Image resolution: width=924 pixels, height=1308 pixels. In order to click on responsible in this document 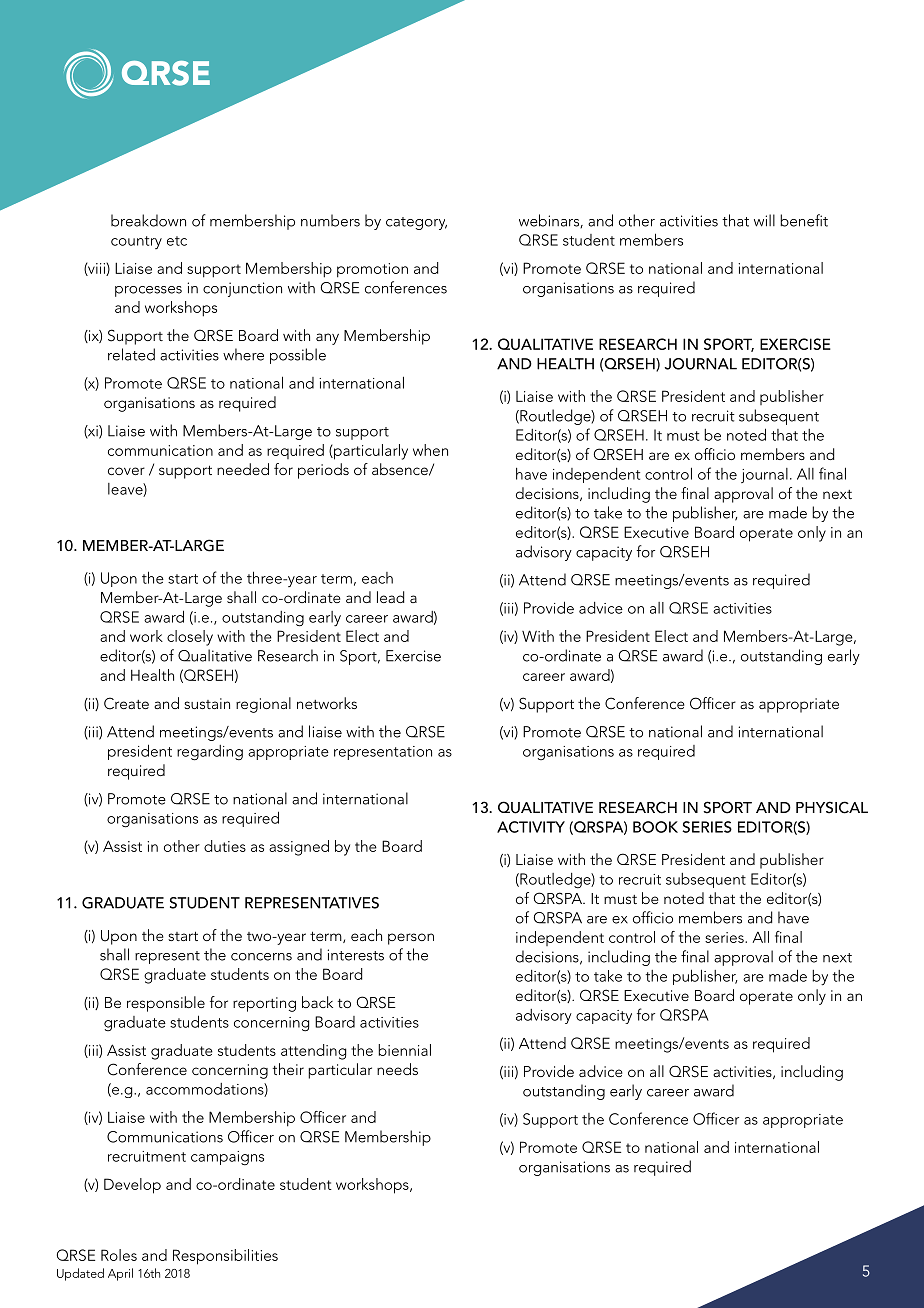, I will do `click(166, 1004)`.
